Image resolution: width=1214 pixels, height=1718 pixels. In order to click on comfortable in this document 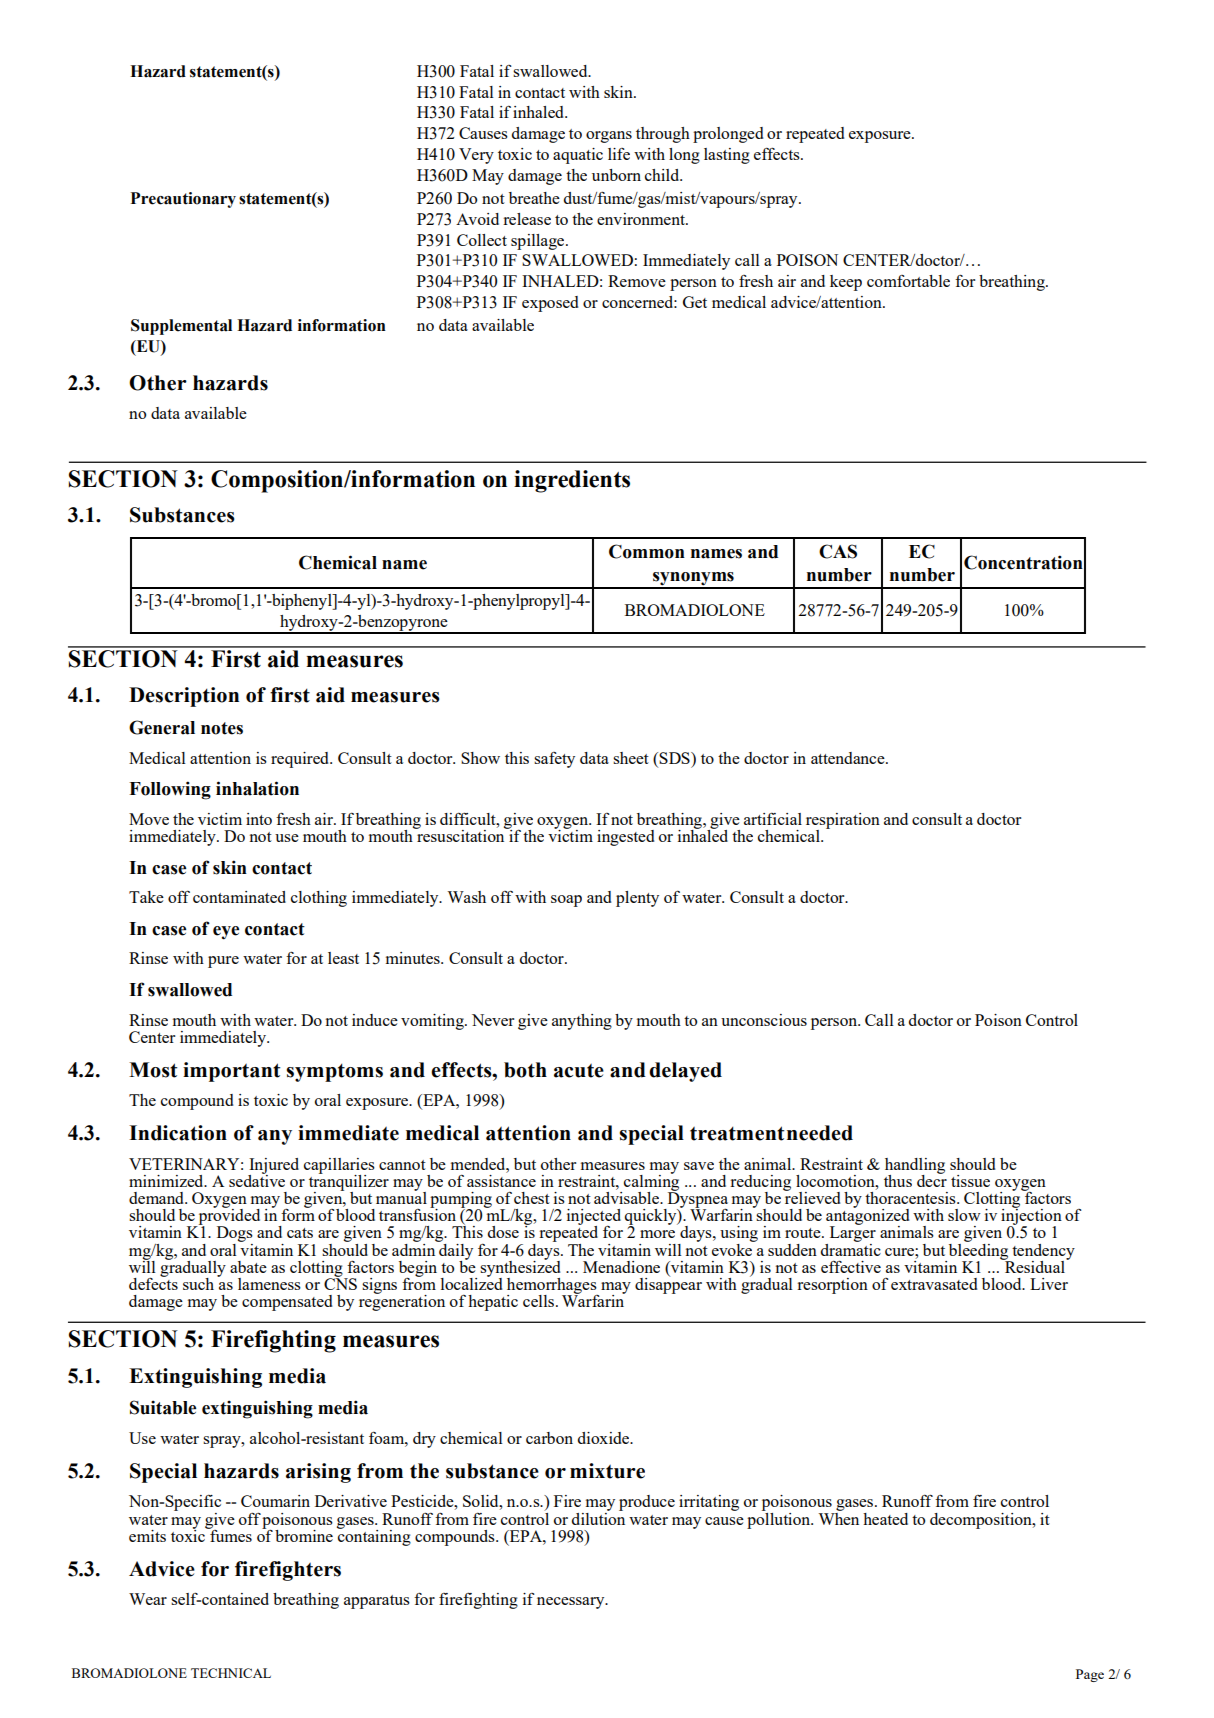, I will do `click(908, 281)`.
